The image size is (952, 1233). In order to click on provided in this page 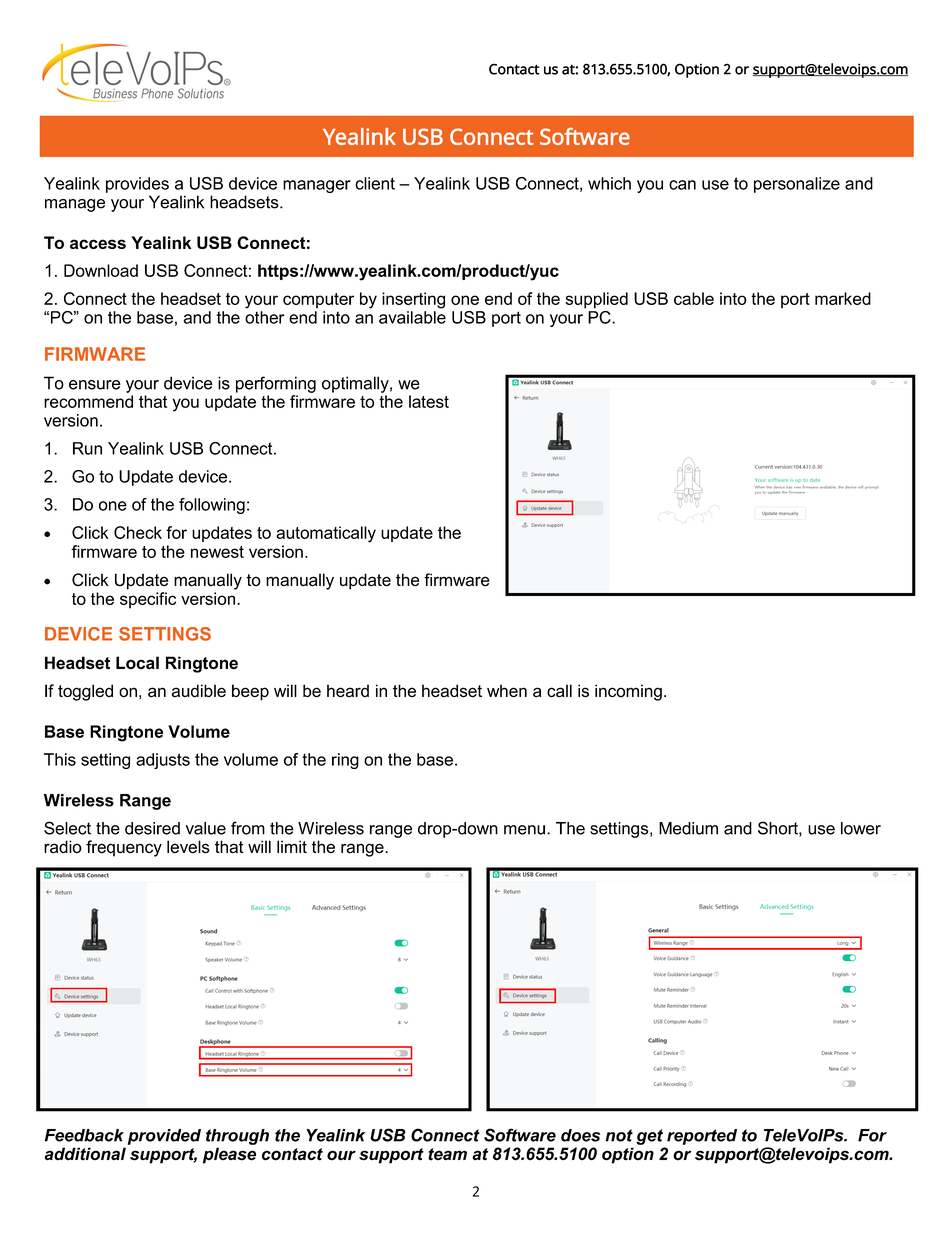, I will do `click(164, 1137)`.
